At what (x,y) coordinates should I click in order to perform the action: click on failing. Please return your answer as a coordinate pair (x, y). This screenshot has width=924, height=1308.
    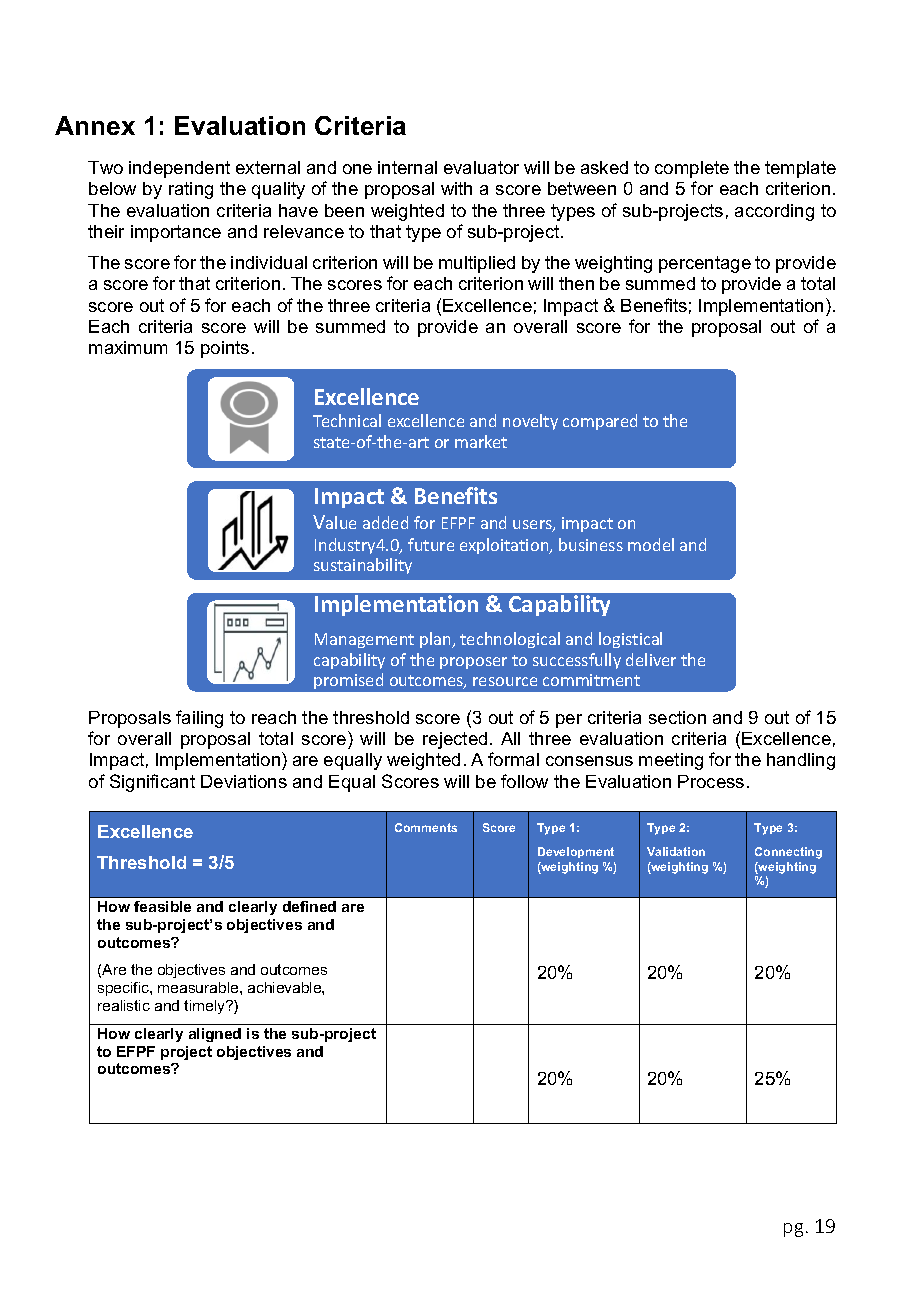
    Looking at the image, I should click on (199, 719).
